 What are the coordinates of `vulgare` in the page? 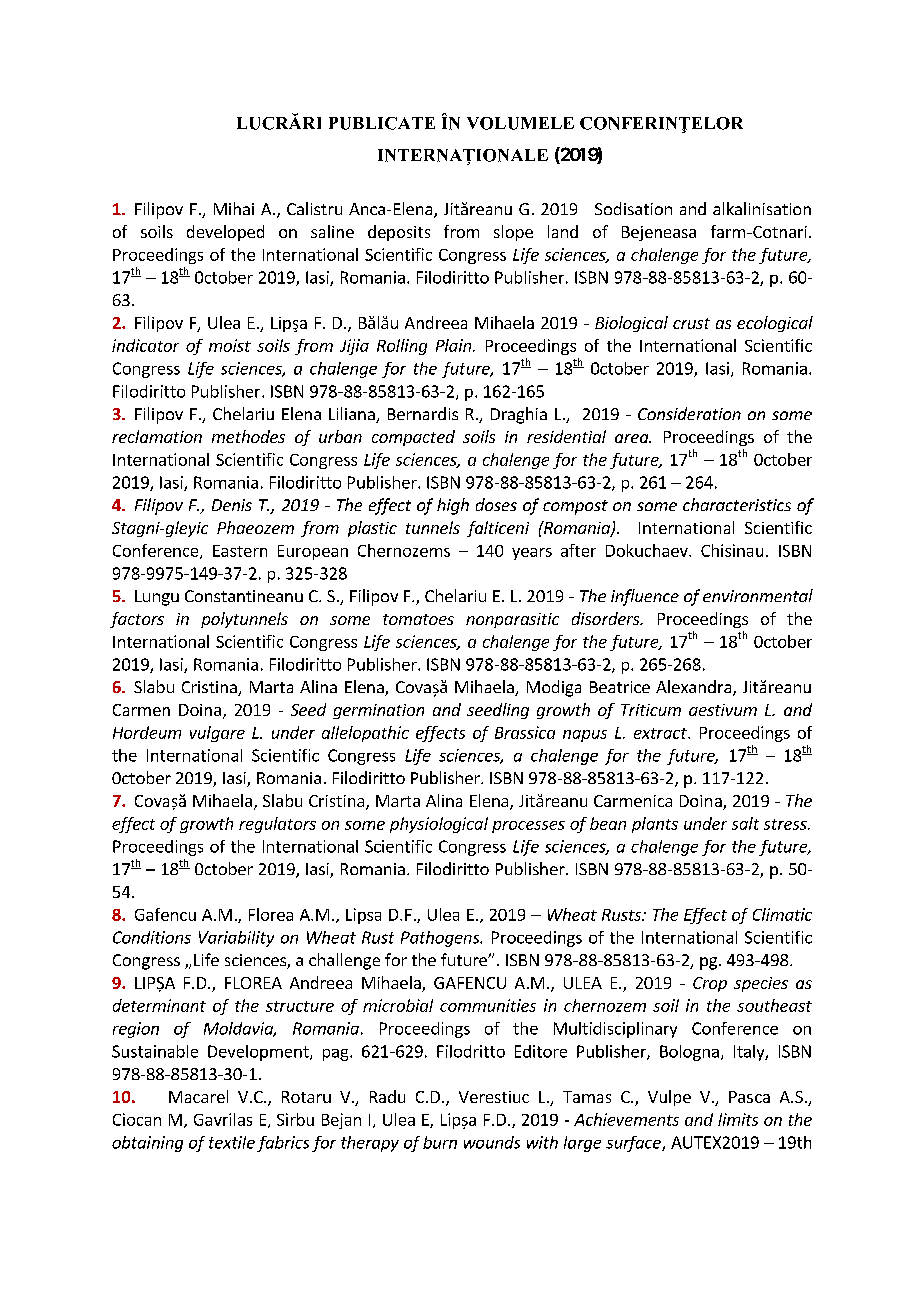 It's located at (217, 734).
